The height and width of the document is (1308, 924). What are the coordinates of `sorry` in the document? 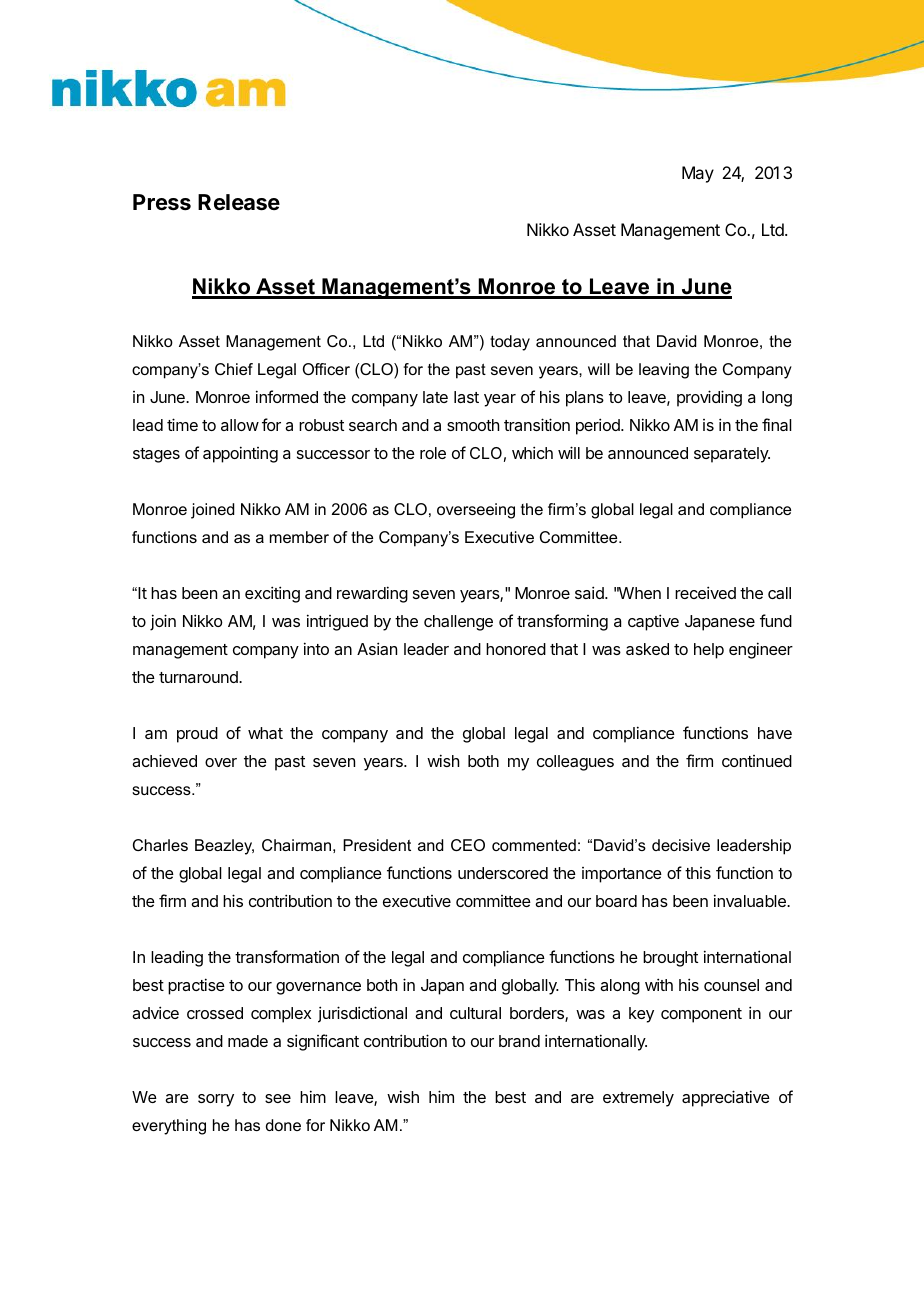 It's located at (216, 1100).
